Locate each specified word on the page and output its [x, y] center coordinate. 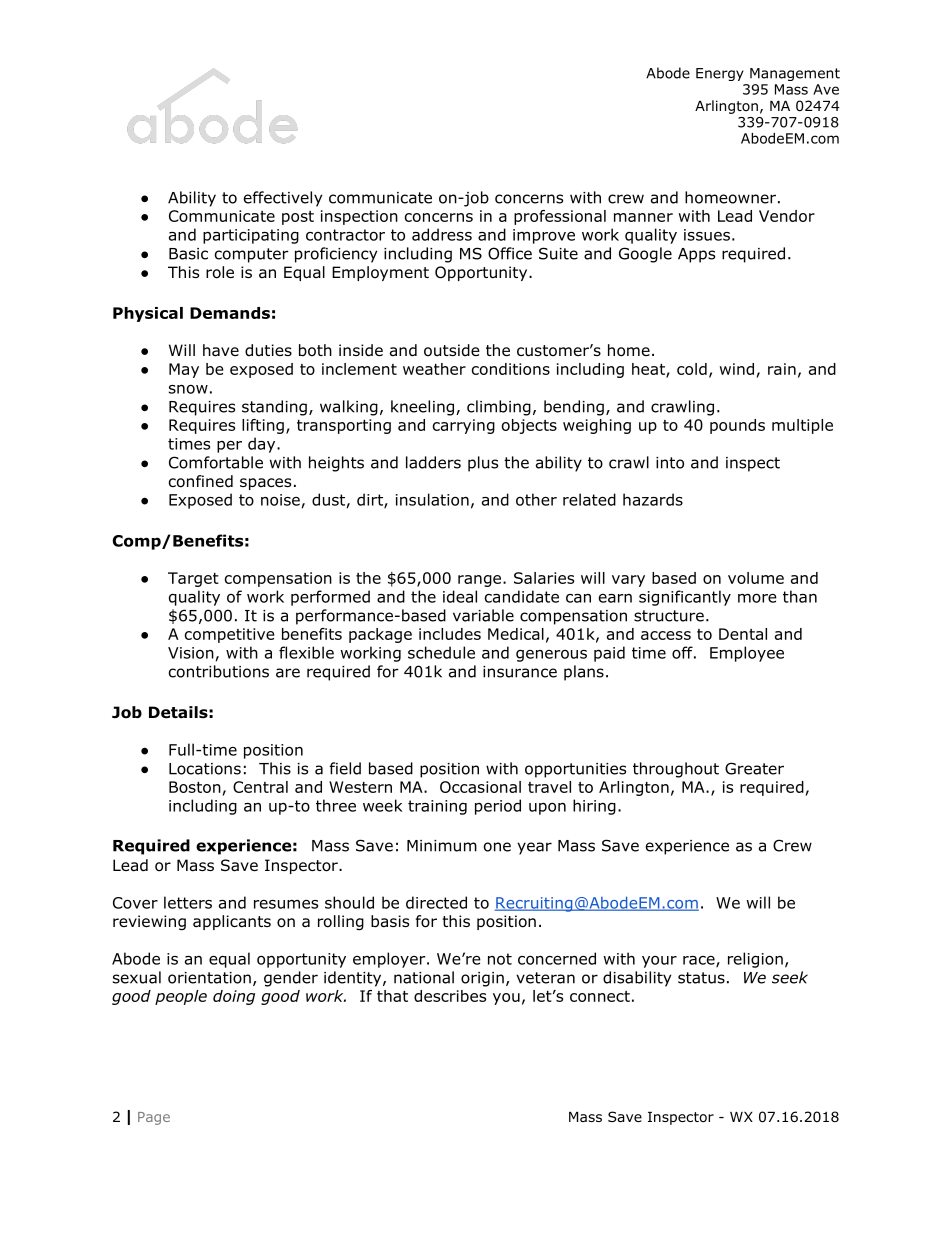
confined [201, 481]
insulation [432, 499]
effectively [283, 199]
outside [452, 350]
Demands [230, 313]
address [442, 234]
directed [436, 902]
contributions [219, 671]
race [700, 961]
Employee [747, 654]
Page [154, 1118]
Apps [696, 255]
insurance [520, 672]
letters [188, 902]
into [670, 463]
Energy [720, 74]
